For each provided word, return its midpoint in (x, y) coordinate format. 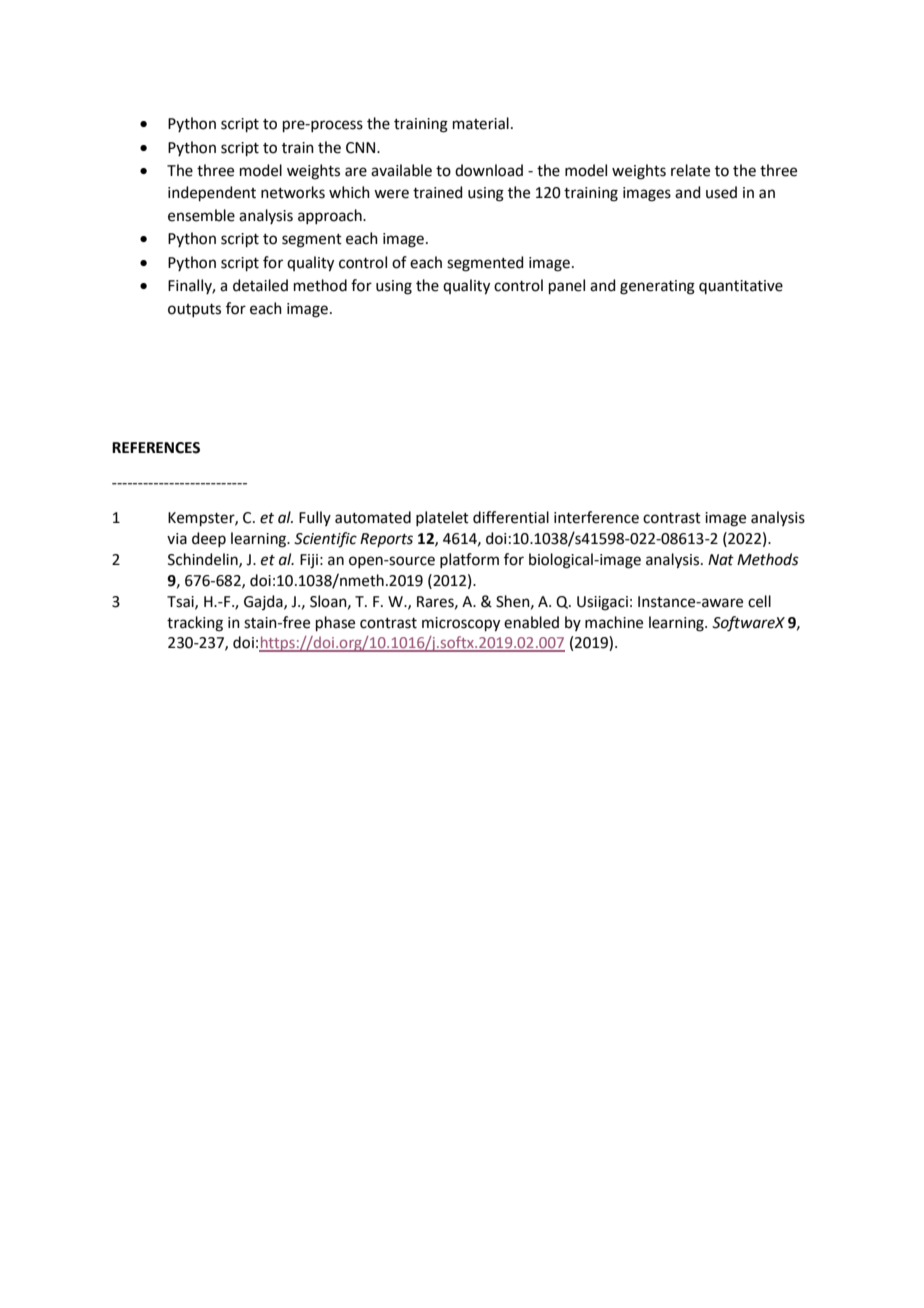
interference (596, 517)
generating (657, 287)
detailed (260, 285)
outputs (194, 310)
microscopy (461, 624)
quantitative (741, 287)
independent (212, 193)
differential (511, 517)
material (481, 123)
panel (567, 286)
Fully (315, 518)
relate (690, 170)
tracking (195, 624)
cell (759, 601)
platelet (442, 518)
